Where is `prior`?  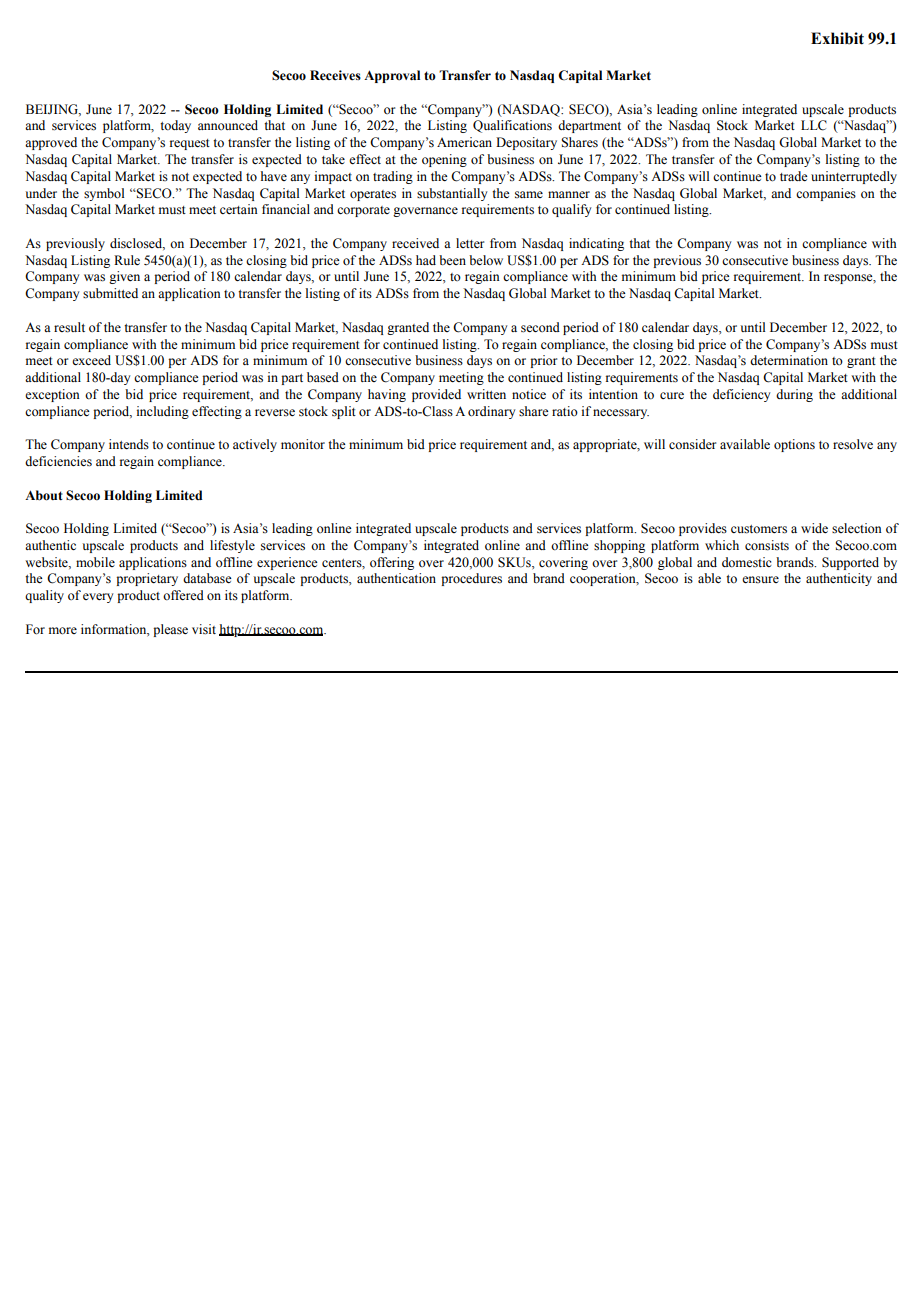 prior is located at coordinates (543, 361).
